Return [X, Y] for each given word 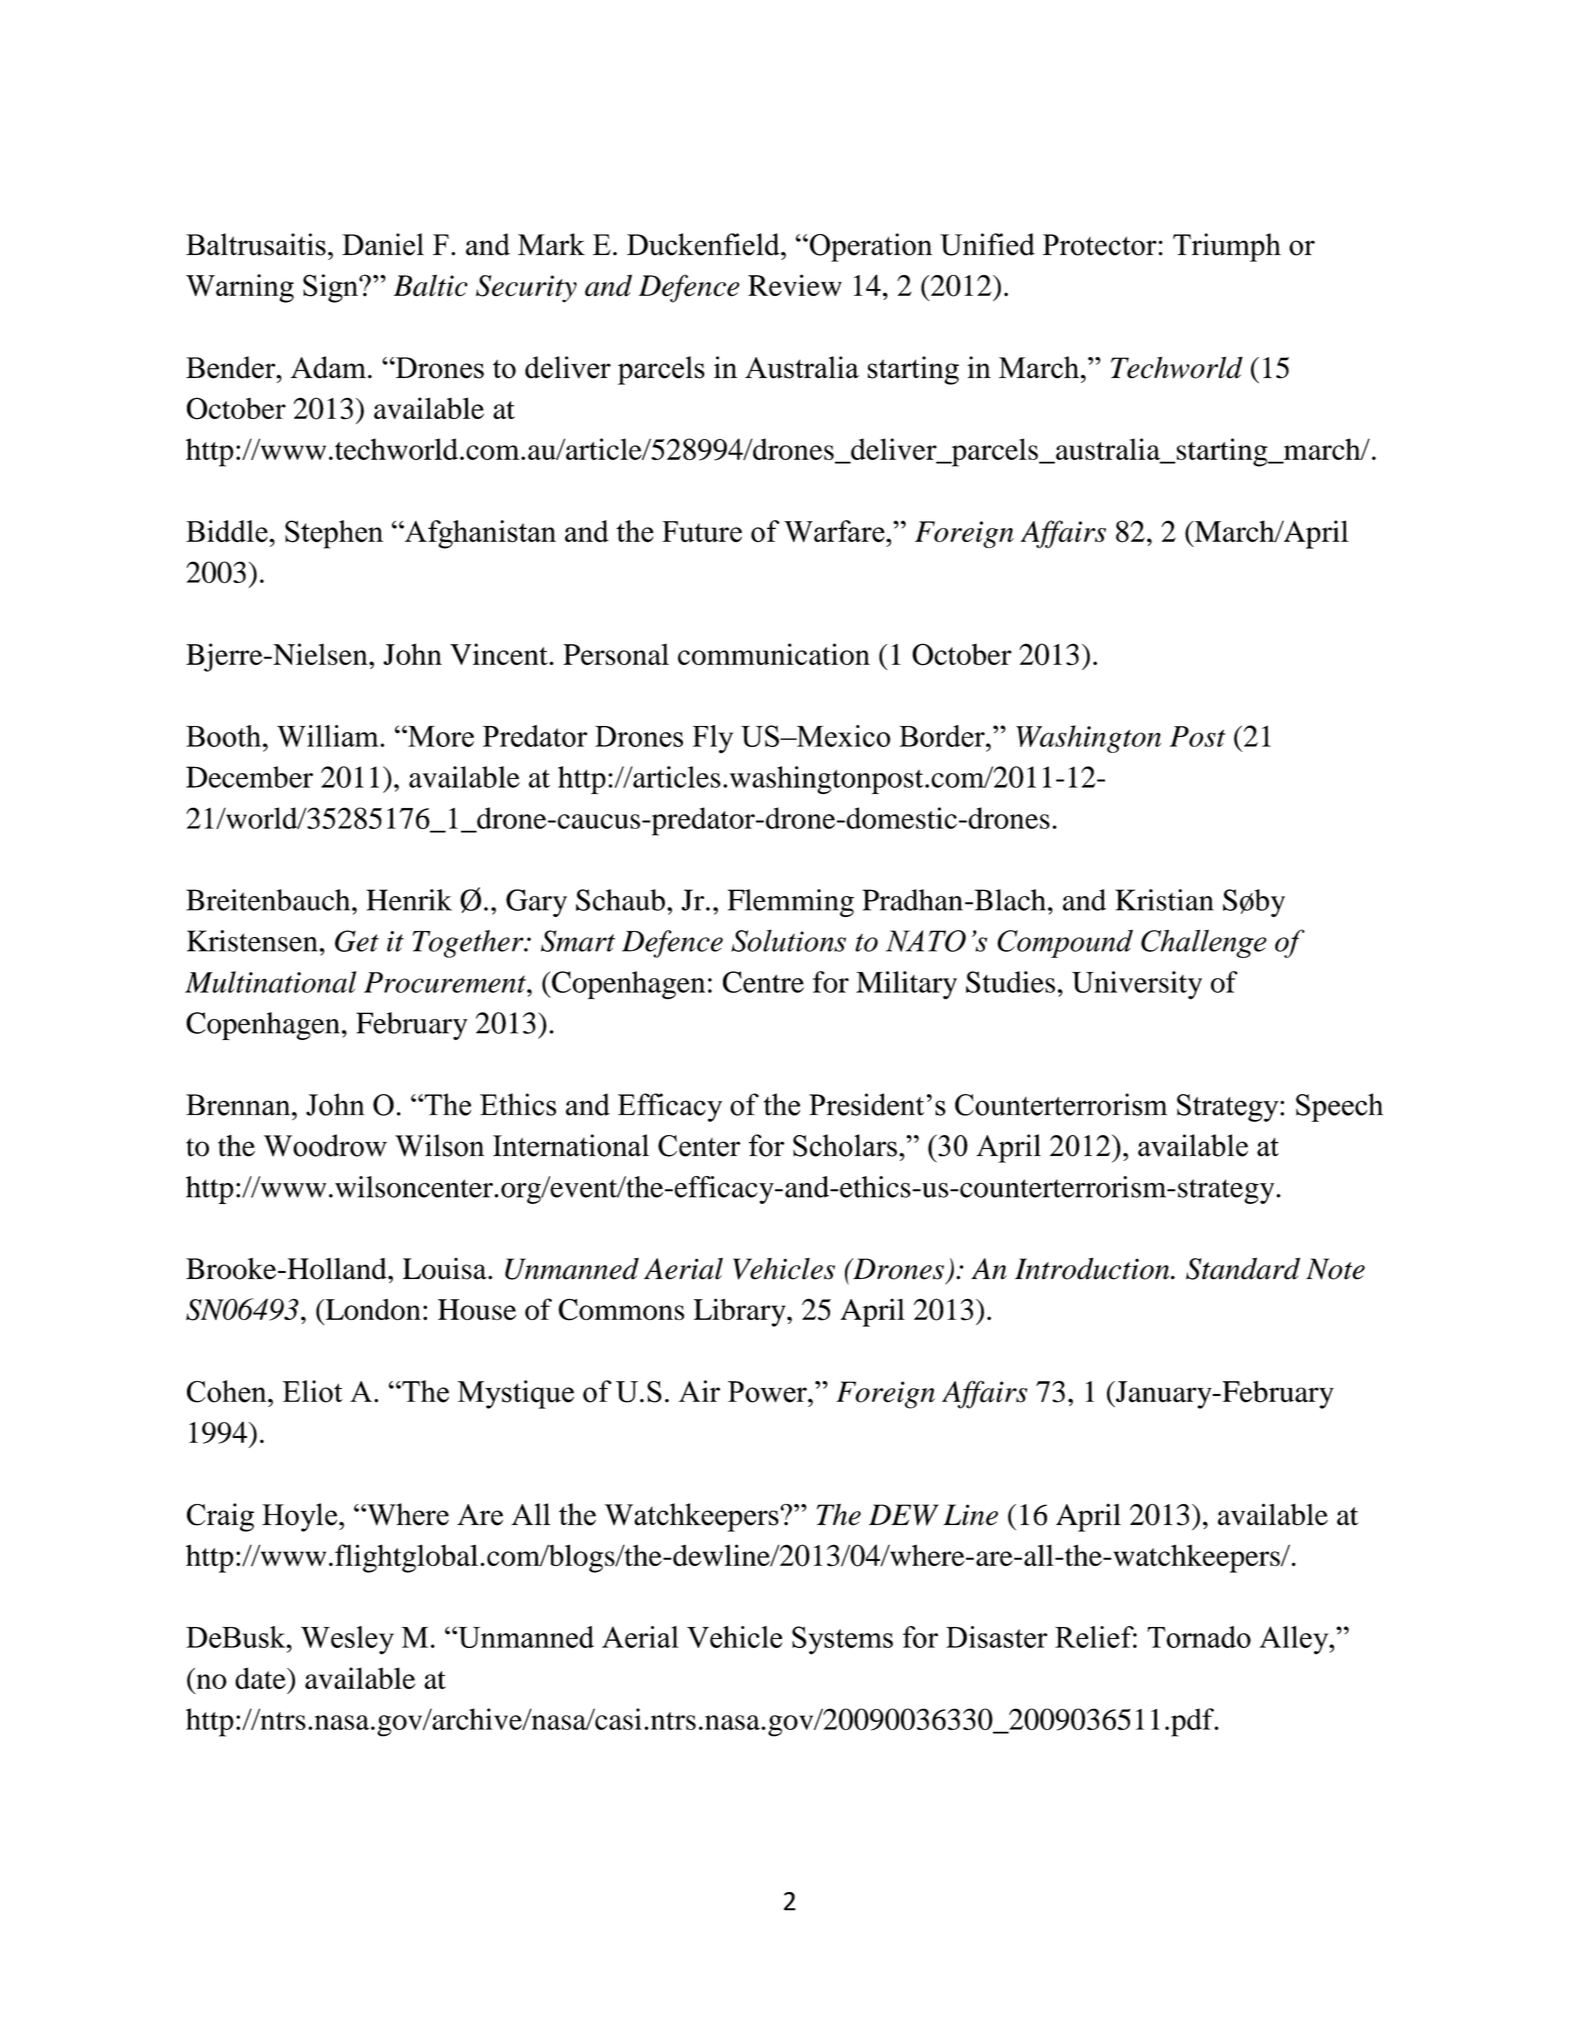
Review [795, 285]
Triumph [1227, 247]
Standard [1243, 1268]
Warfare [835, 531]
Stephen [334, 534]
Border [943, 736]
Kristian [1164, 900]
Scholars [845, 1145]
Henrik [409, 900]
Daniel [383, 244]
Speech [1339, 1107]
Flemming [791, 903]
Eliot [313, 1391]
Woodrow [325, 1145]
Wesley [347, 1640]
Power [768, 1392]
